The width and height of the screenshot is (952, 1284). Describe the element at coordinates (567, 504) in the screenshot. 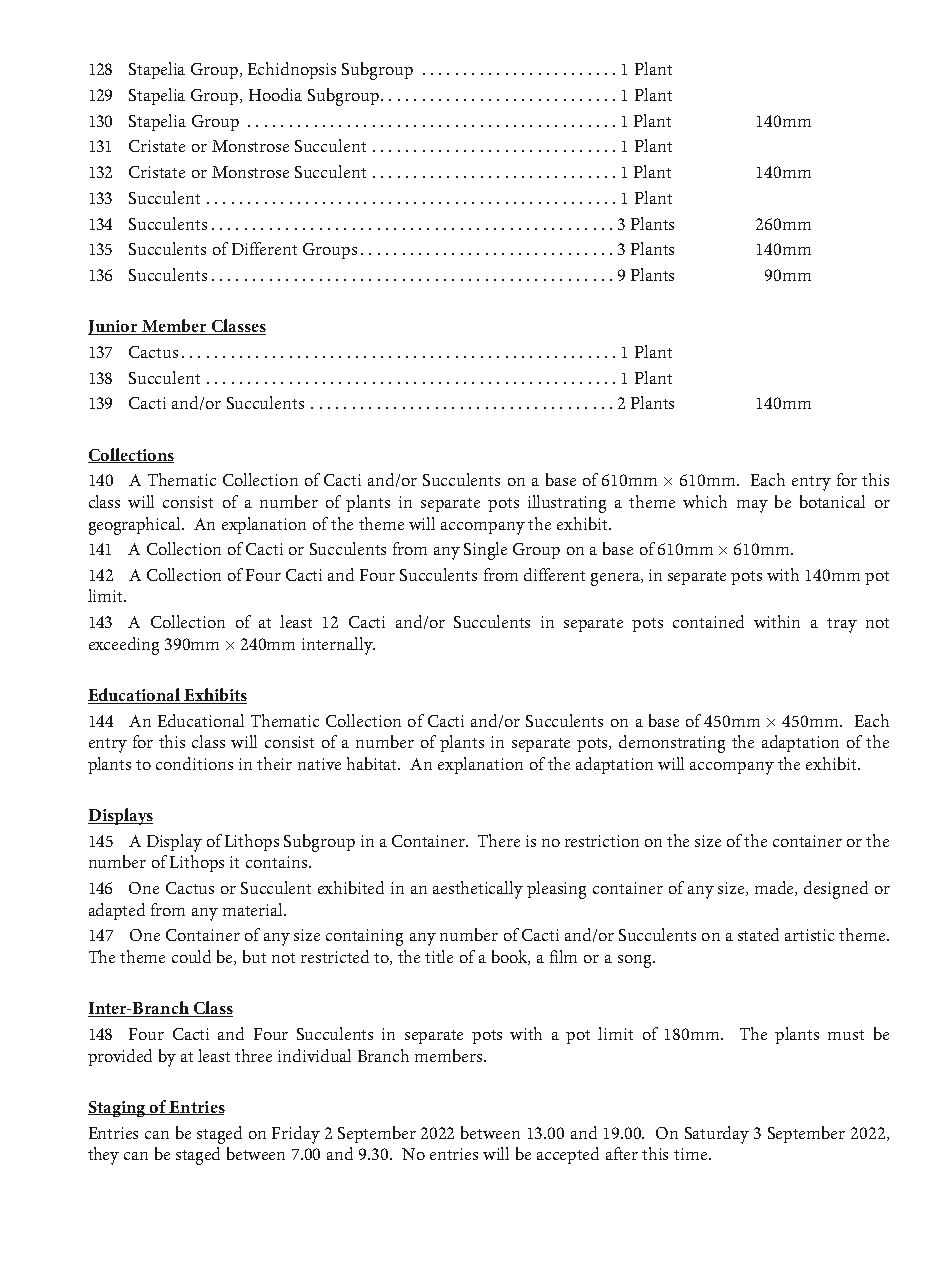

I see `illustrating` at that location.
